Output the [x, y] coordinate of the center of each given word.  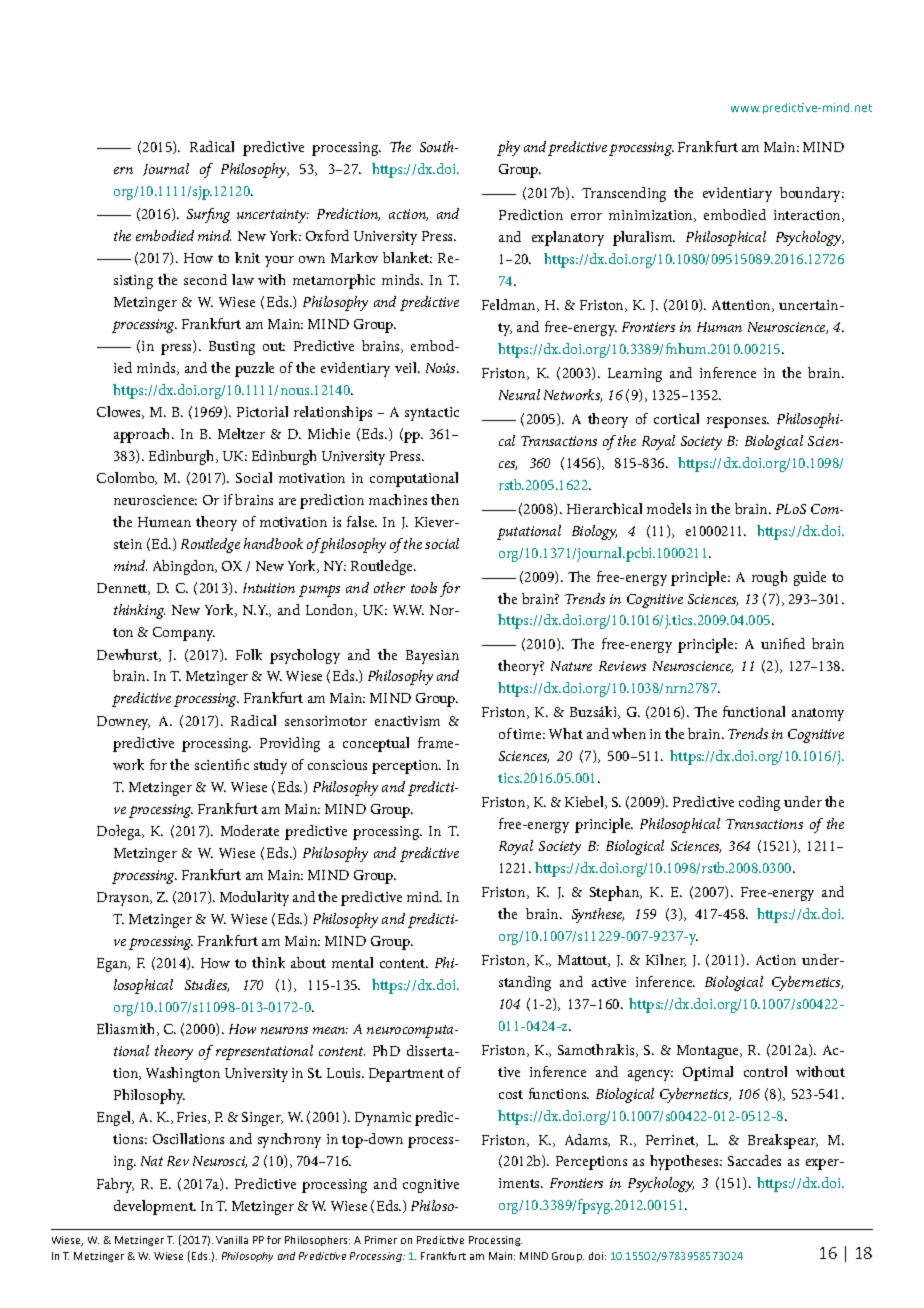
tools [424, 587]
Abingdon [185, 567]
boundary [812, 194]
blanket [407, 257]
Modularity [254, 898]
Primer [381, 1240]
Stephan [616, 893]
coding [759, 803]
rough [769, 578]
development [155, 1207]
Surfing [208, 215]
